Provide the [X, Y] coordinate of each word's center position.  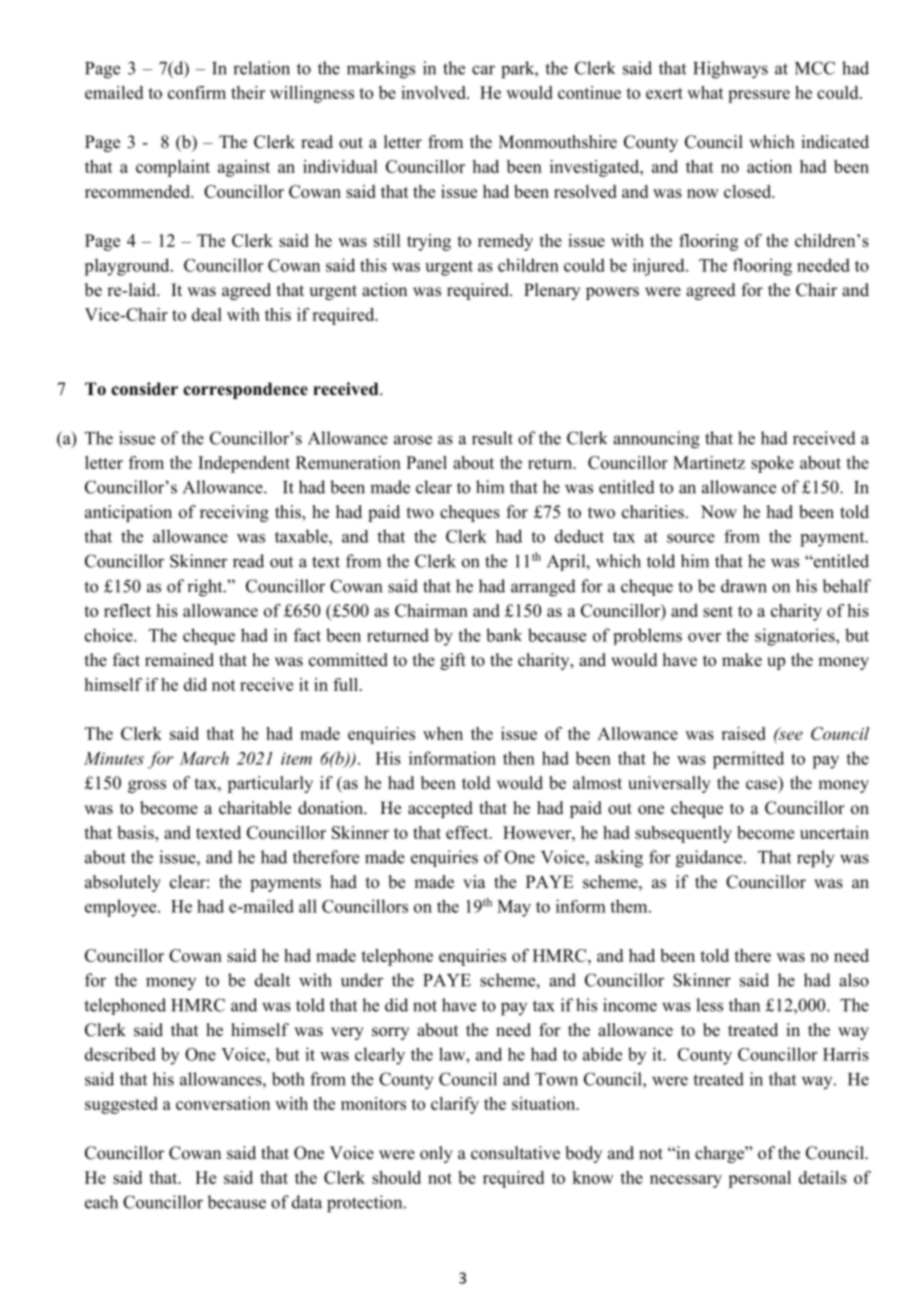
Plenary [552, 291]
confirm [197, 92]
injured [660, 267]
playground [128, 267]
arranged [543, 588]
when [443, 733]
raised [743, 733]
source [691, 538]
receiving [234, 513]
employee [122, 908]
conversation [223, 1103]
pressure [759, 96]
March [204, 758]
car [483, 70]
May [514, 908]
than [744, 1005]
